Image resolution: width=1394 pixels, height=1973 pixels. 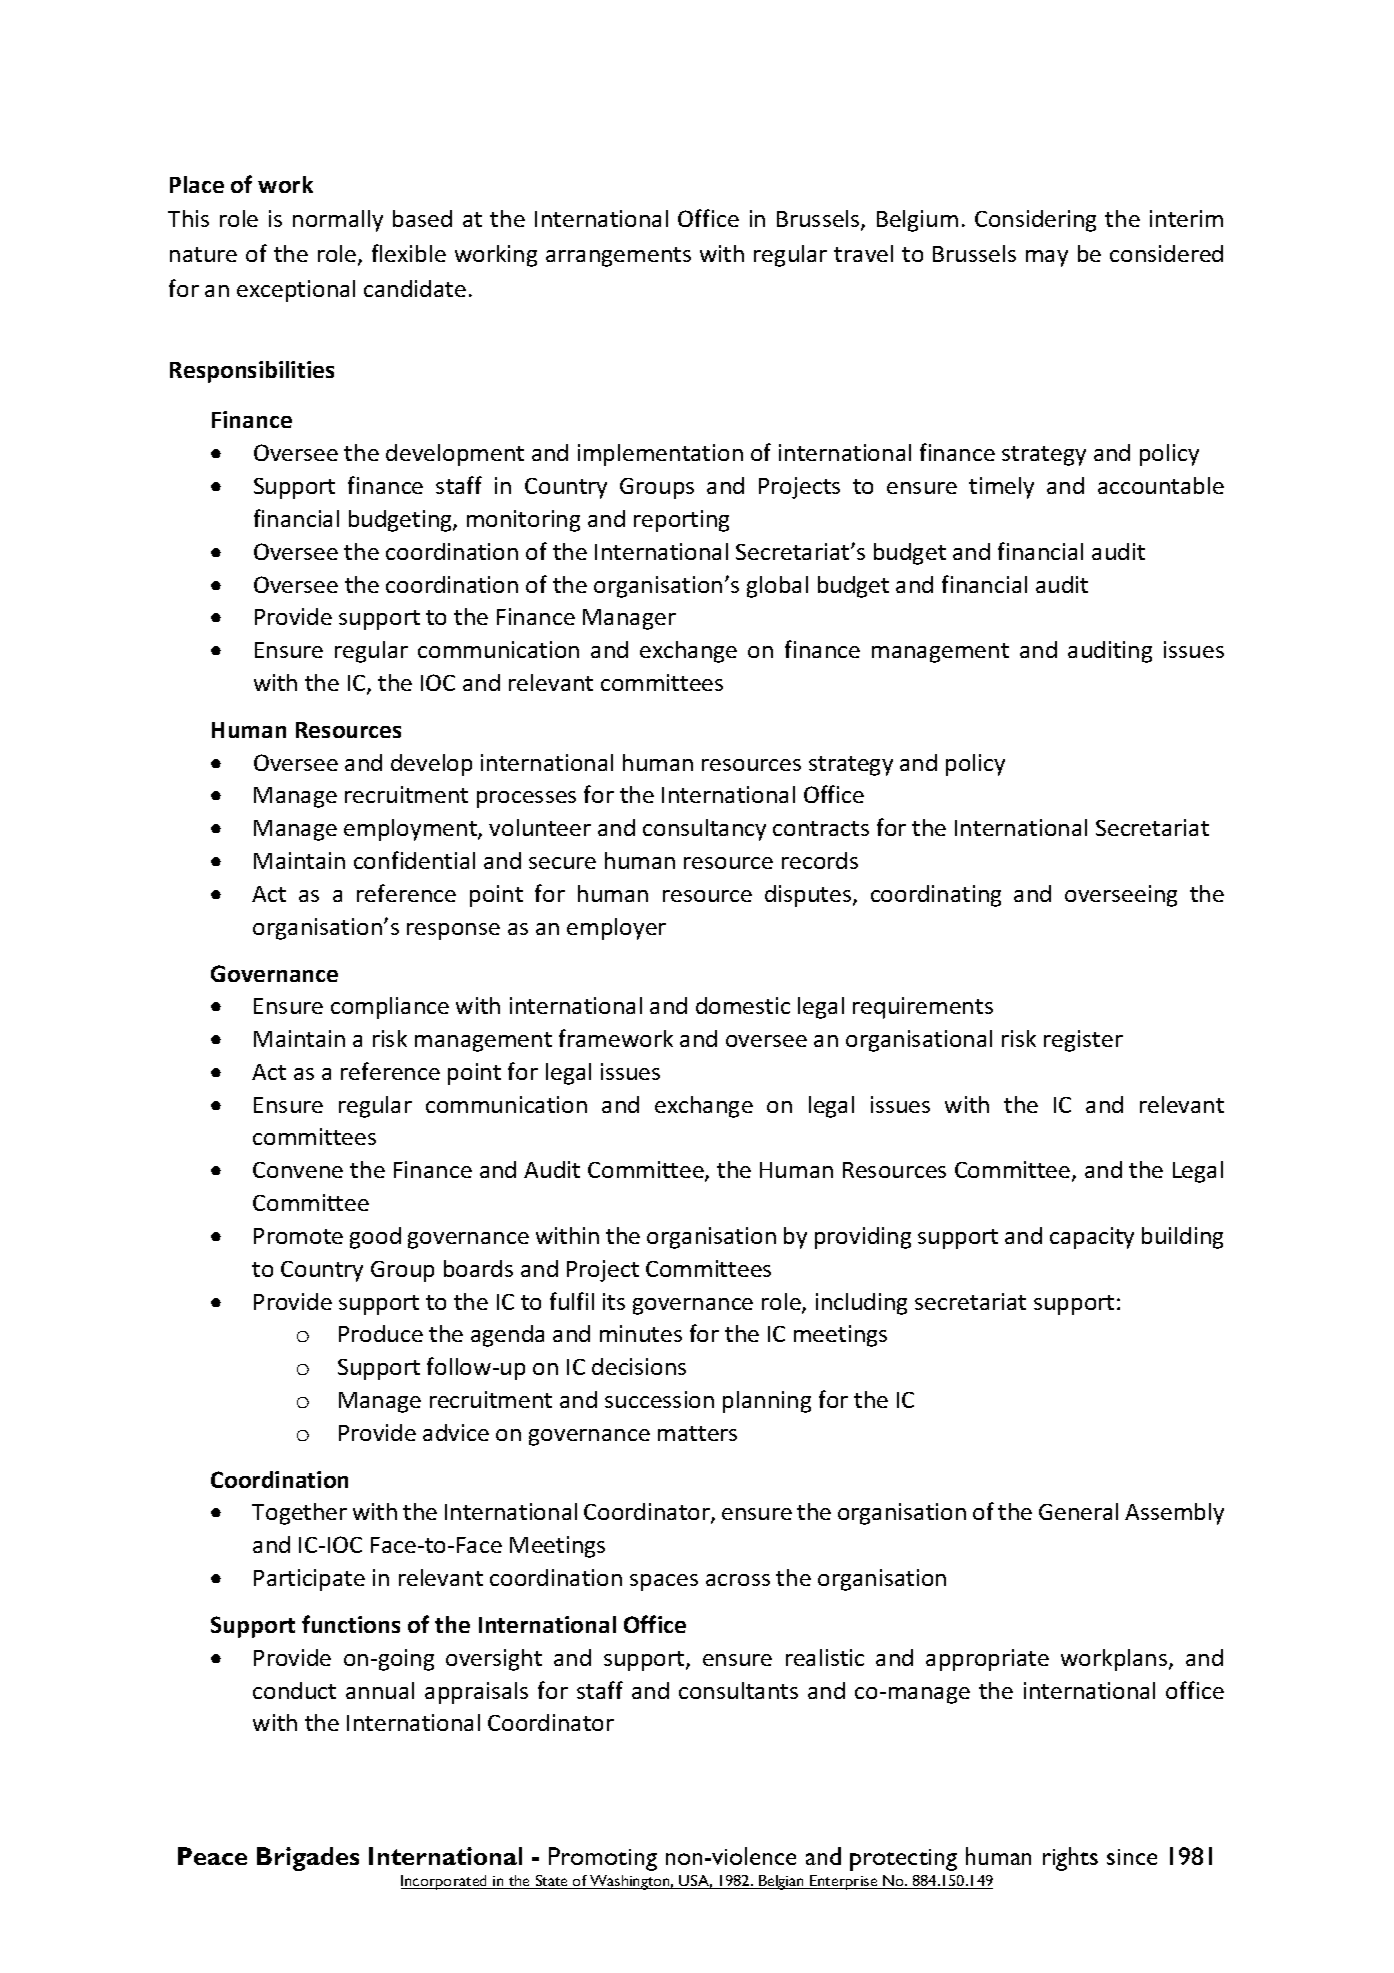 What do you see at coordinates (308, 1859) in the image?
I see `Brigades` at bounding box center [308, 1859].
